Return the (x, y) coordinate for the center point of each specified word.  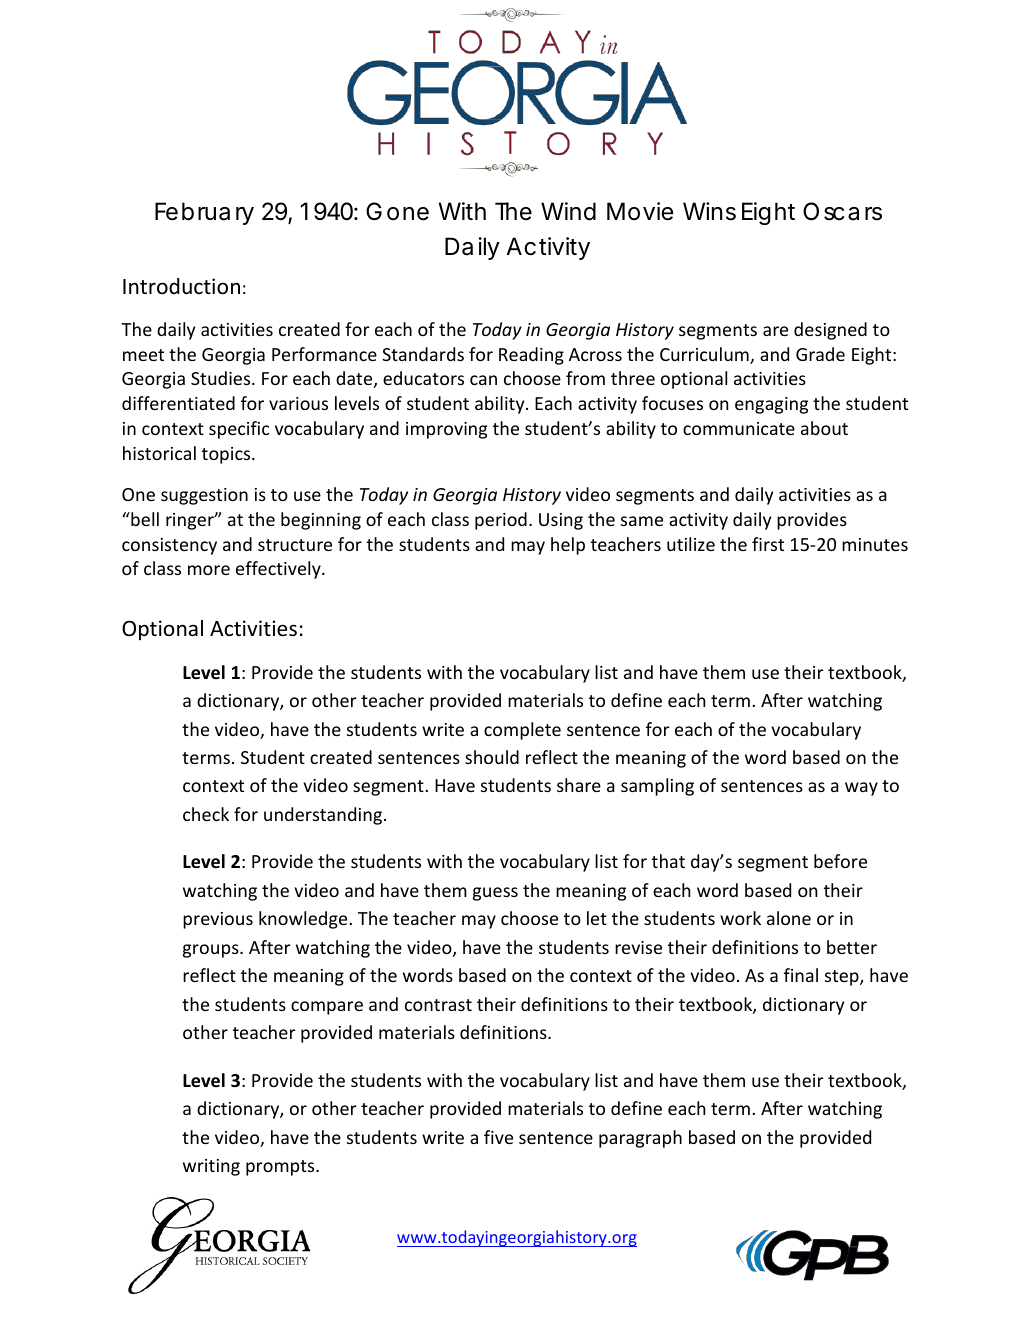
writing (211, 1167)
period (501, 521)
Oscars (842, 211)
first (768, 544)
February (204, 213)
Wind (568, 211)
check (206, 814)
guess (495, 894)
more (209, 570)
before (840, 861)
